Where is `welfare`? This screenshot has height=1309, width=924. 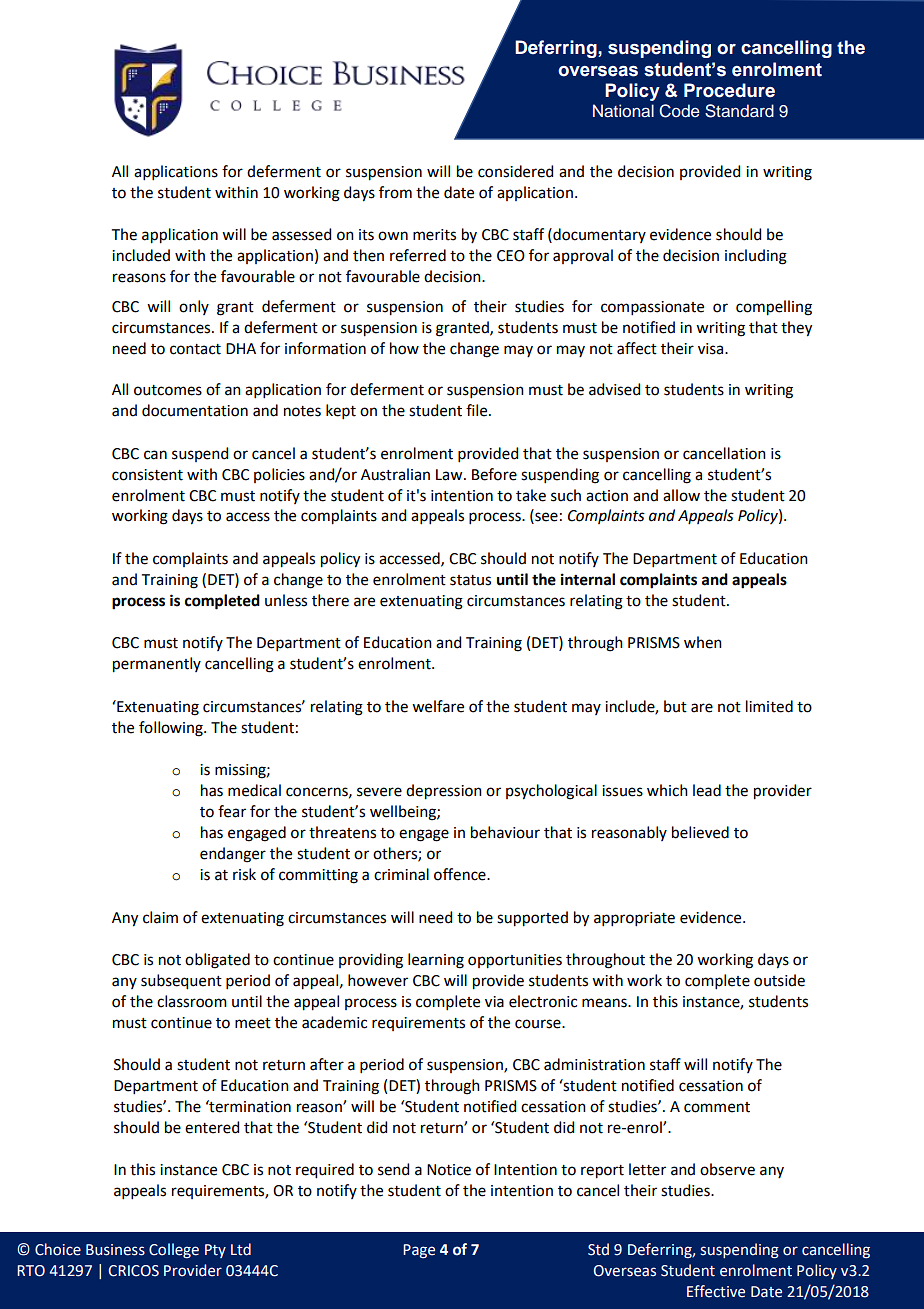
welfare is located at coordinates (438, 706).
